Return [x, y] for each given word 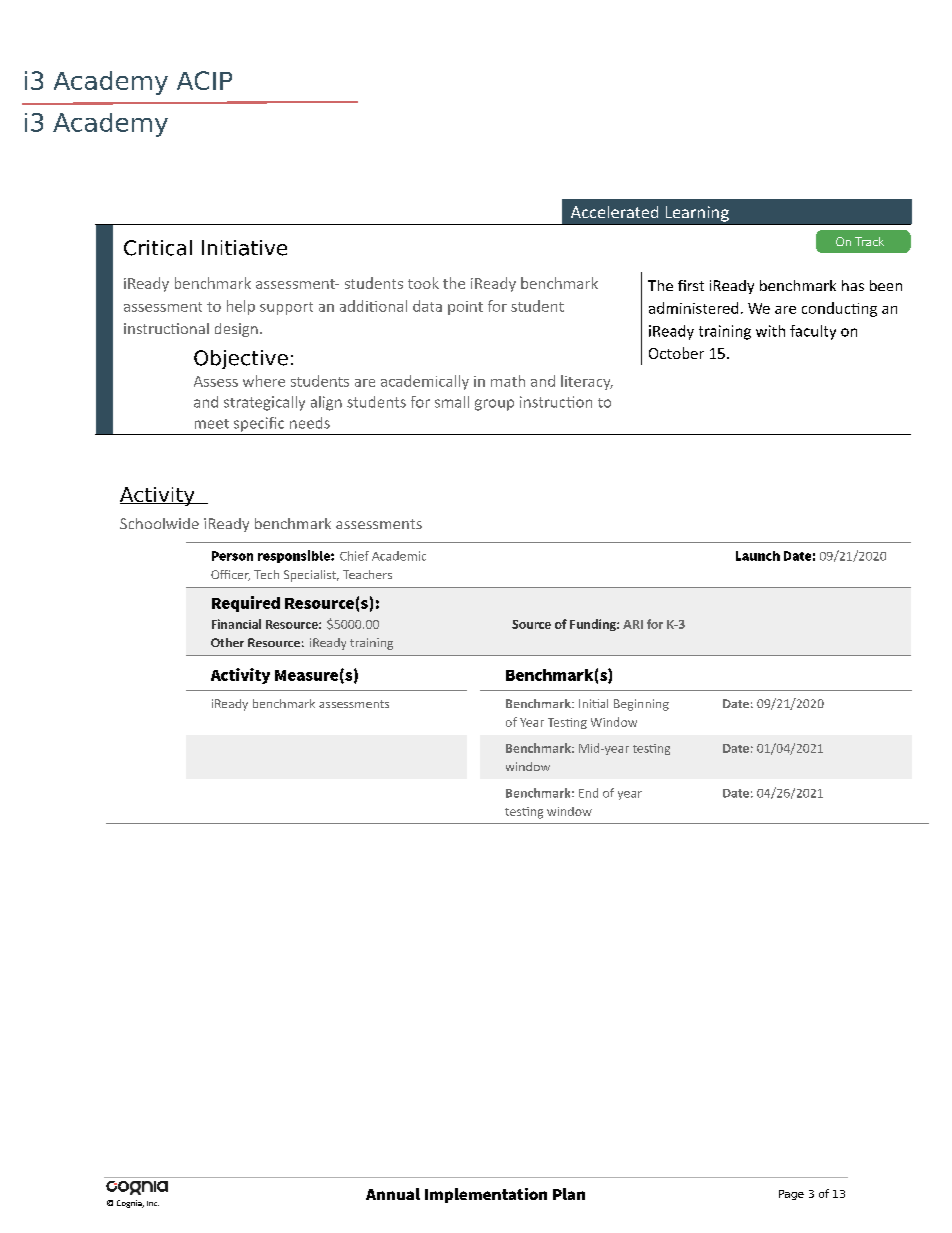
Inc [153, 1203]
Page [791, 1195]
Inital [593, 703]
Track [869, 241]
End [588, 793]
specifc [259, 424]
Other [227, 642]
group [494, 405]
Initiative [244, 248]
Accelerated [614, 212]
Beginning [641, 705]
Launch [758, 556]
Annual [393, 1194]
